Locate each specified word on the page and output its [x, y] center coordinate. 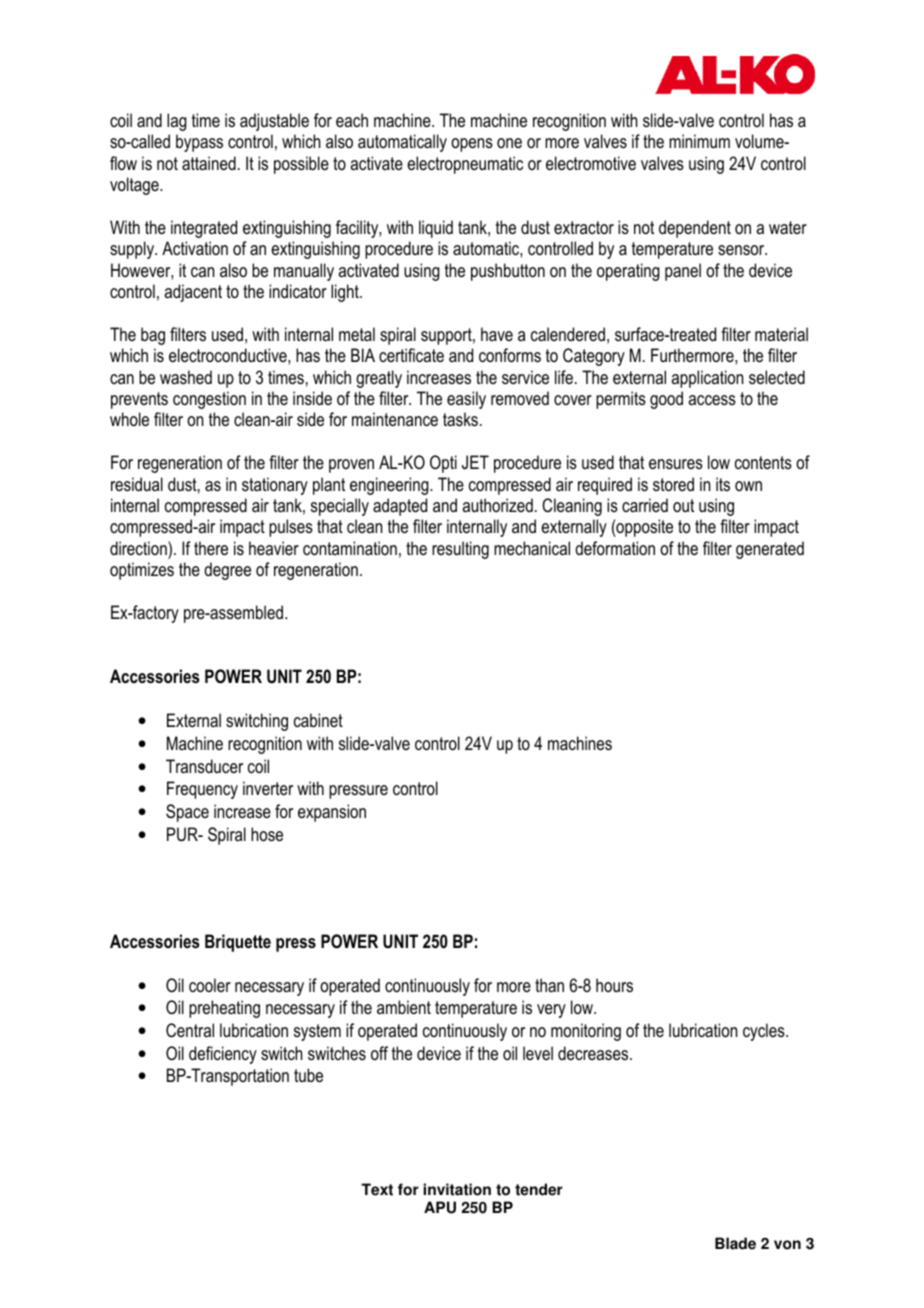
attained [209, 163]
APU [440, 1207]
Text [377, 1189]
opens [472, 145]
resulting [460, 550]
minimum [699, 141]
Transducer [204, 766]
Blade [735, 1243]
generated [770, 550]
